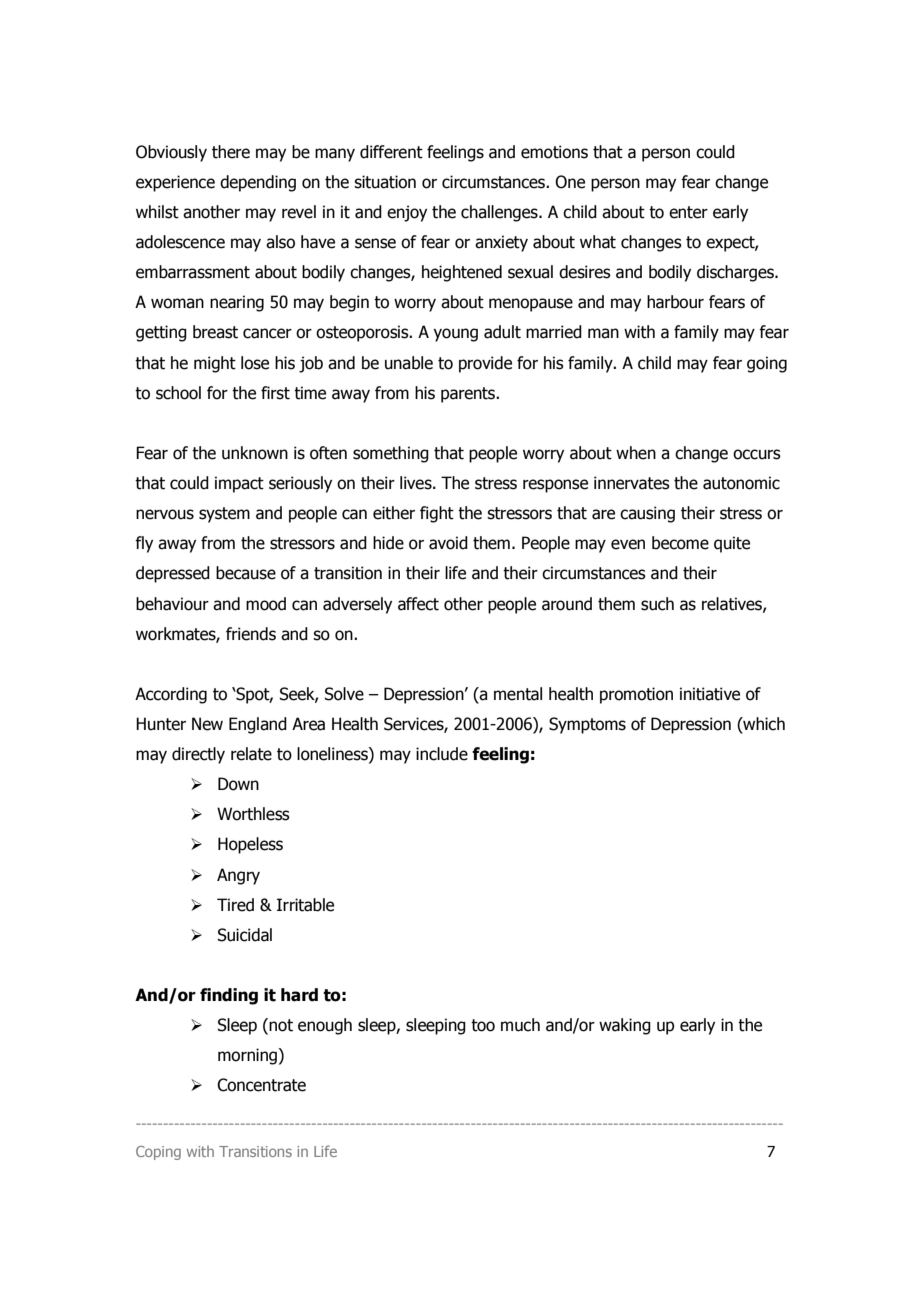 This screenshot has width=924, height=1308. Describe the element at coordinates (710, 694) in the screenshot. I see `initiative` at that location.
